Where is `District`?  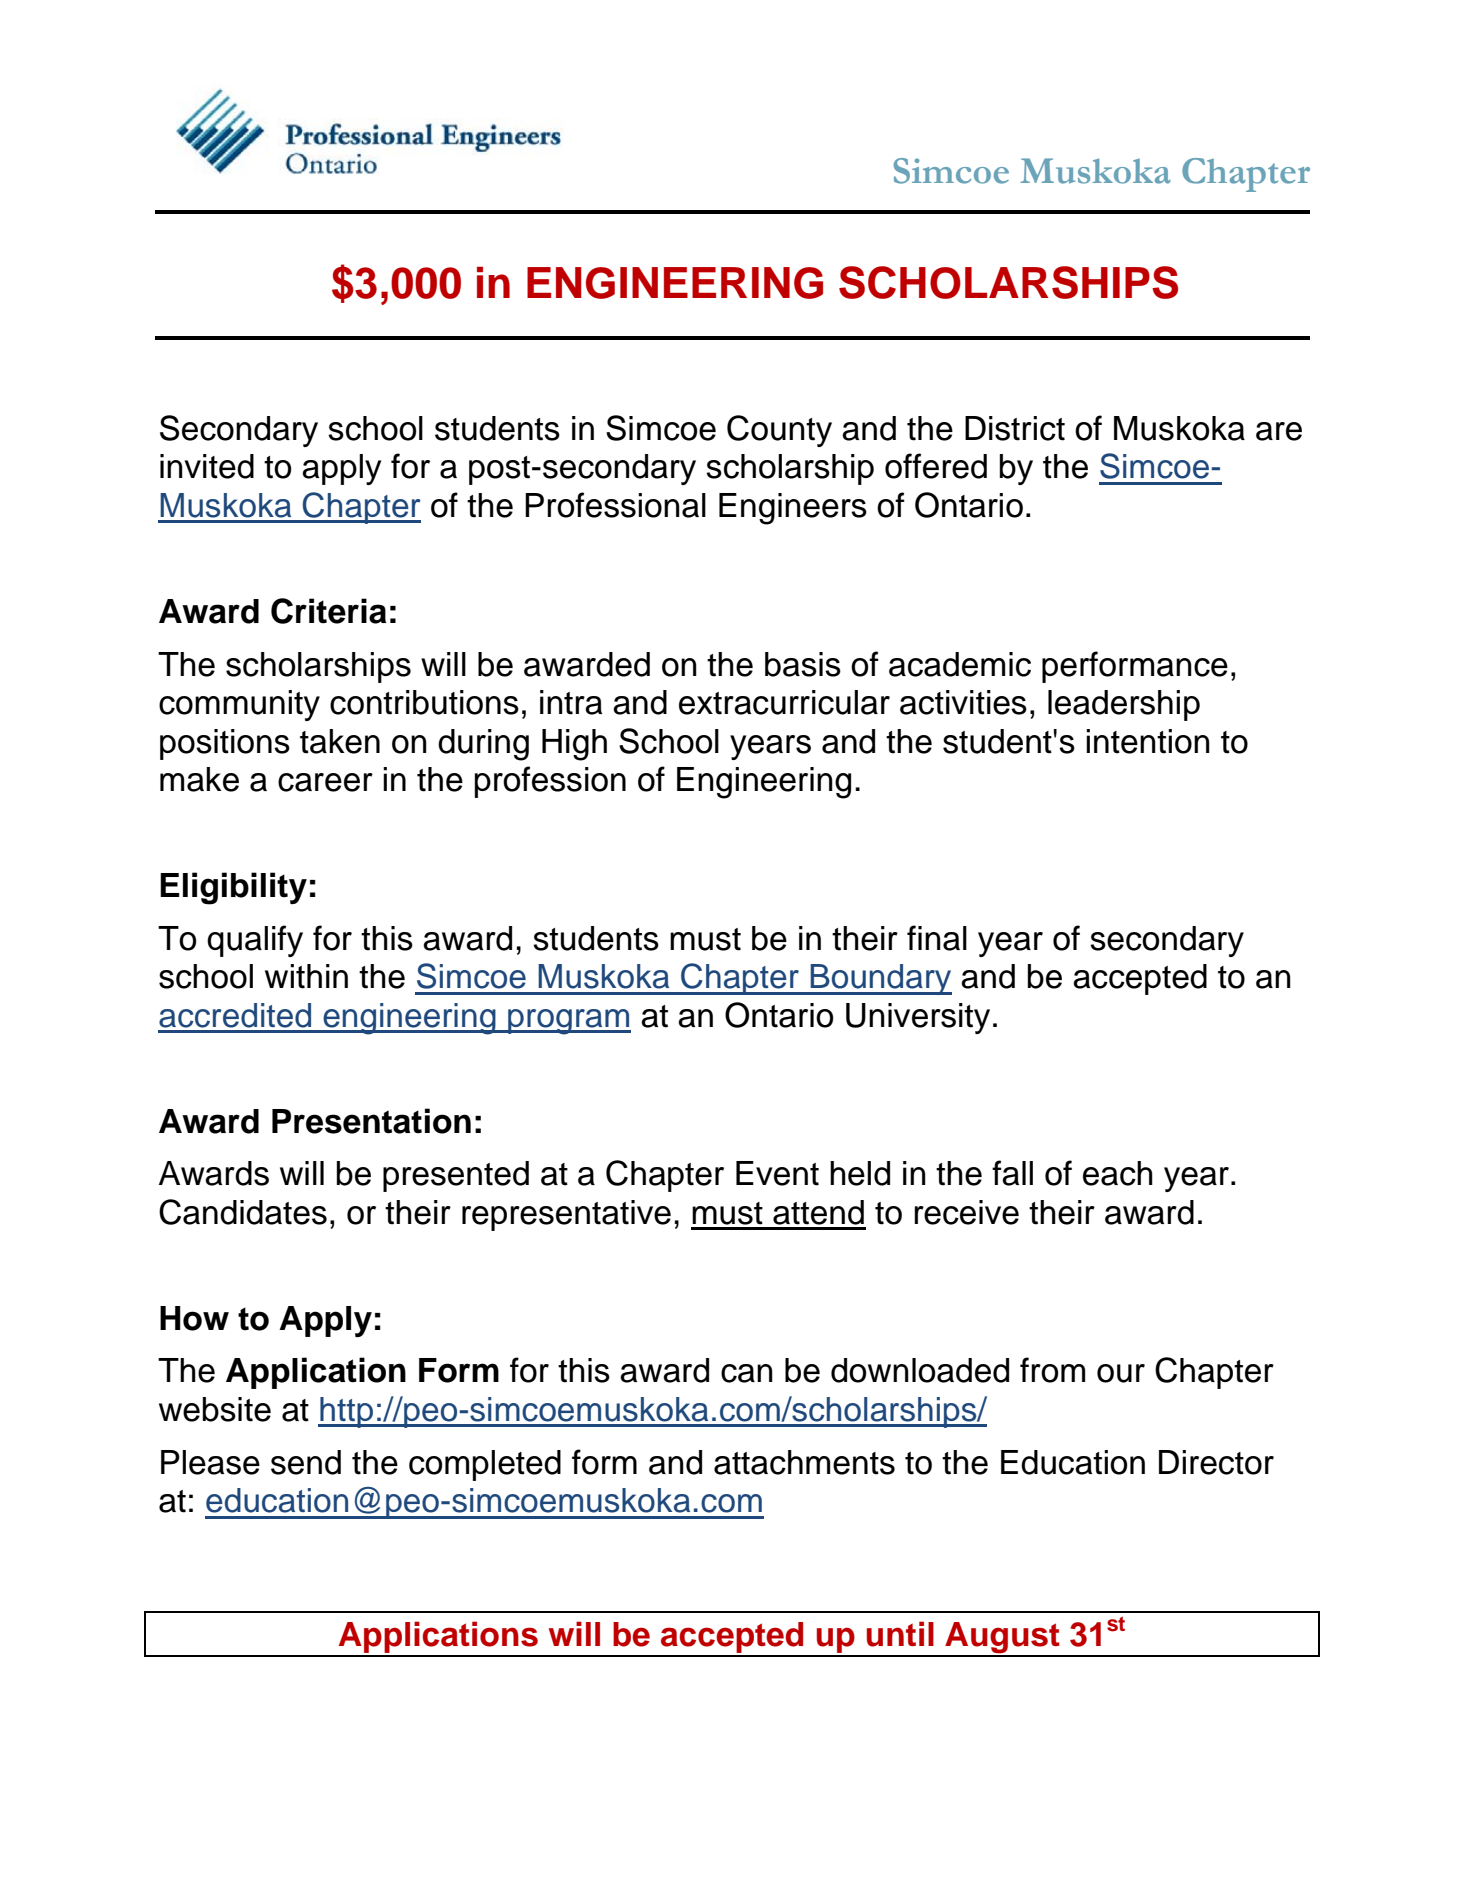
District is located at coordinates (1015, 428).
